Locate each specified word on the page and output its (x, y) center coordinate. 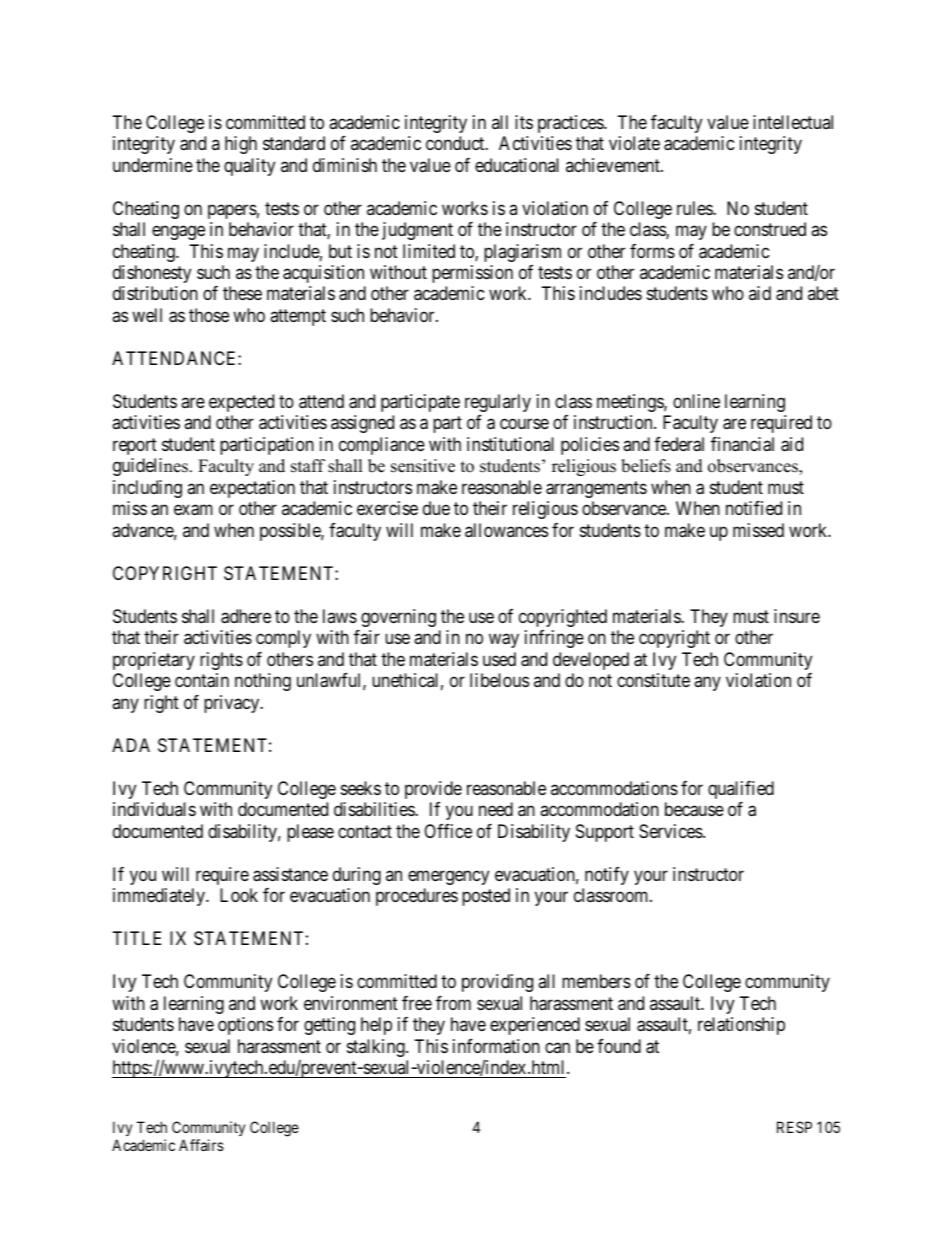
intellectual (793, 122)
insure (797, 616)
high (241, 145)
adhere (246, 616)
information (496, 1046)
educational (517, 165)
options (245, 1026)
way (504, 641)
